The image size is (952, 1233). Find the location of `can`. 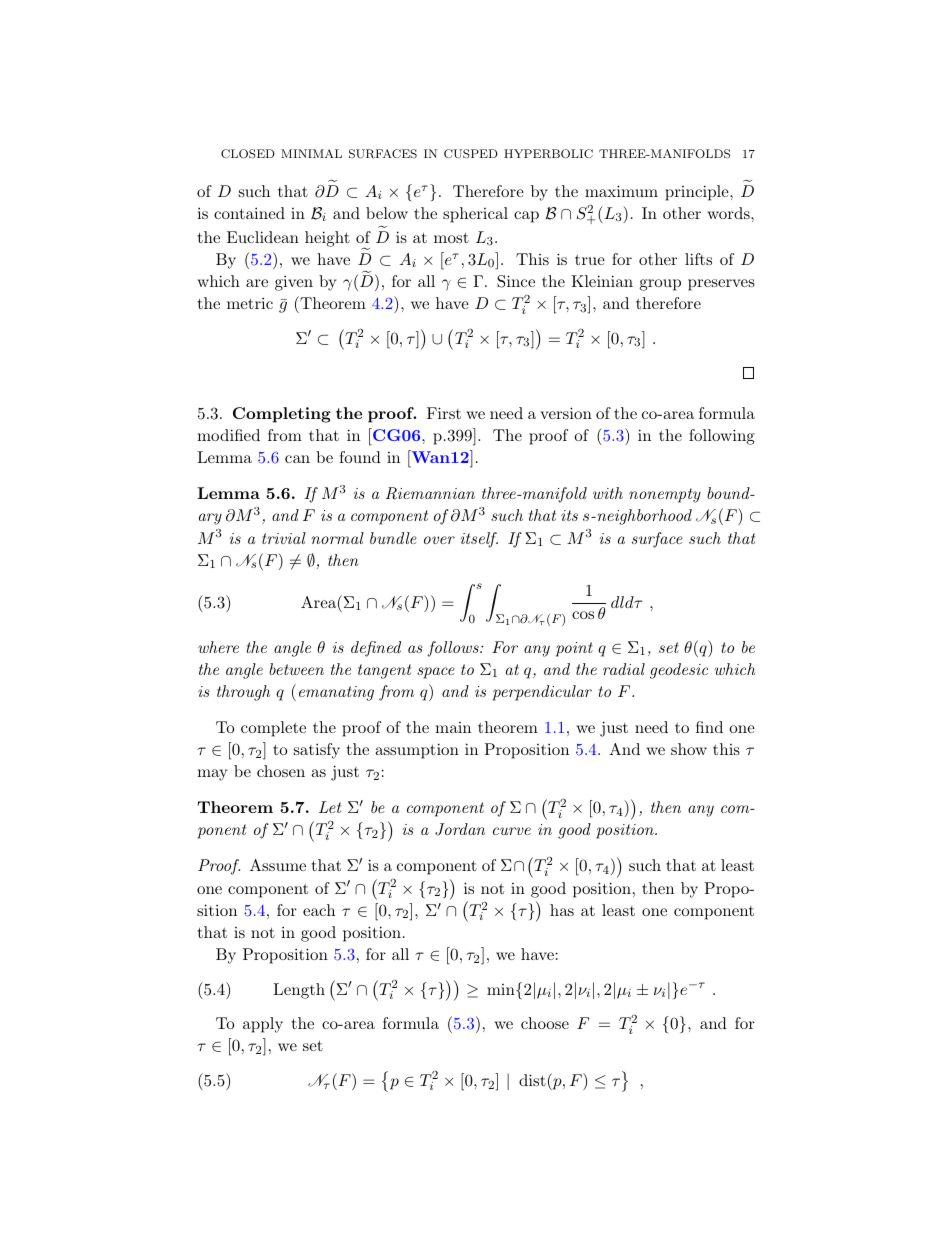

can is located at coordinates (297, 459).
